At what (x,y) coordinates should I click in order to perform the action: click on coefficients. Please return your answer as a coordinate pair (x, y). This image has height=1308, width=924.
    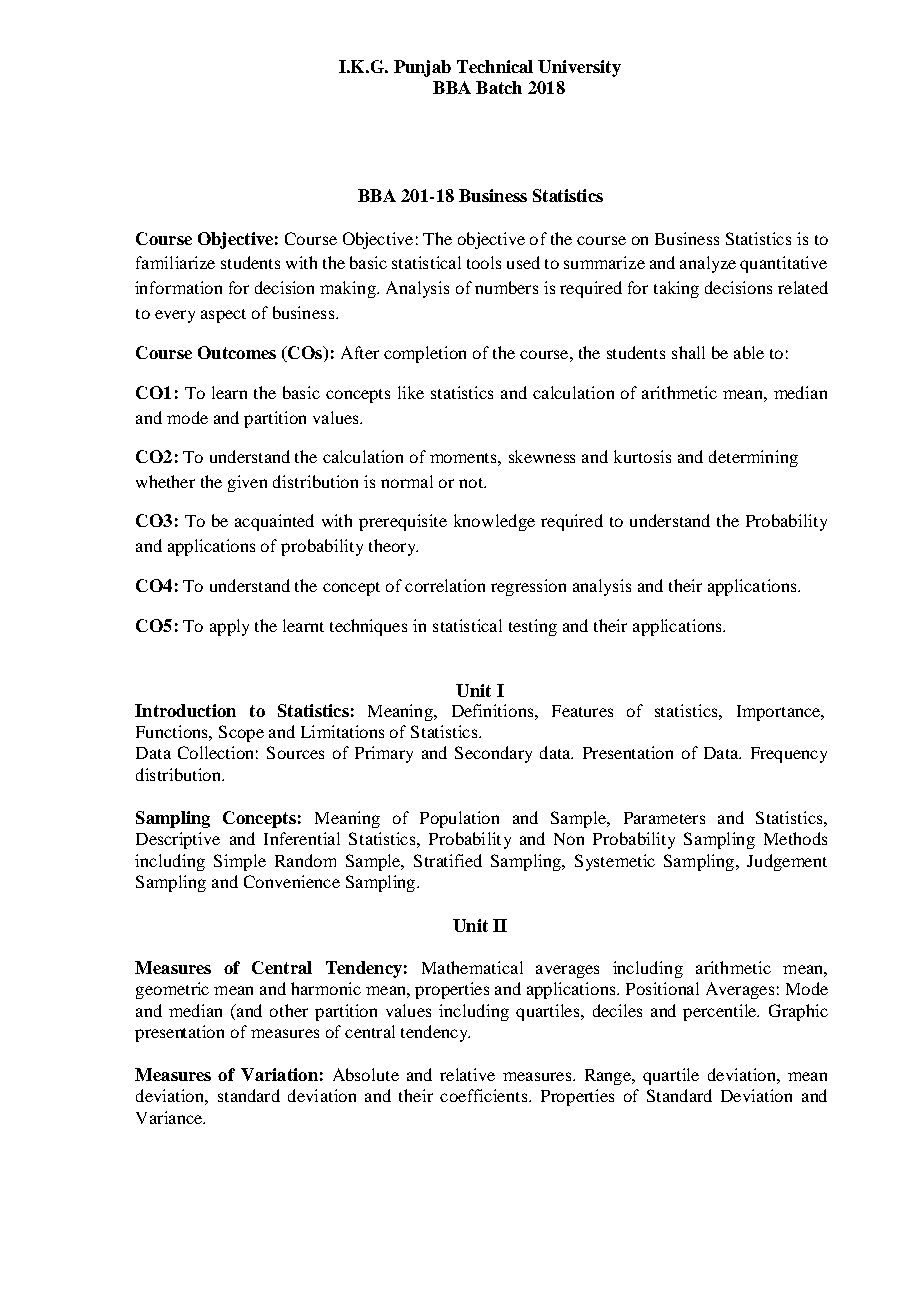
    Looking at the image, I should click on (485, 1095).
